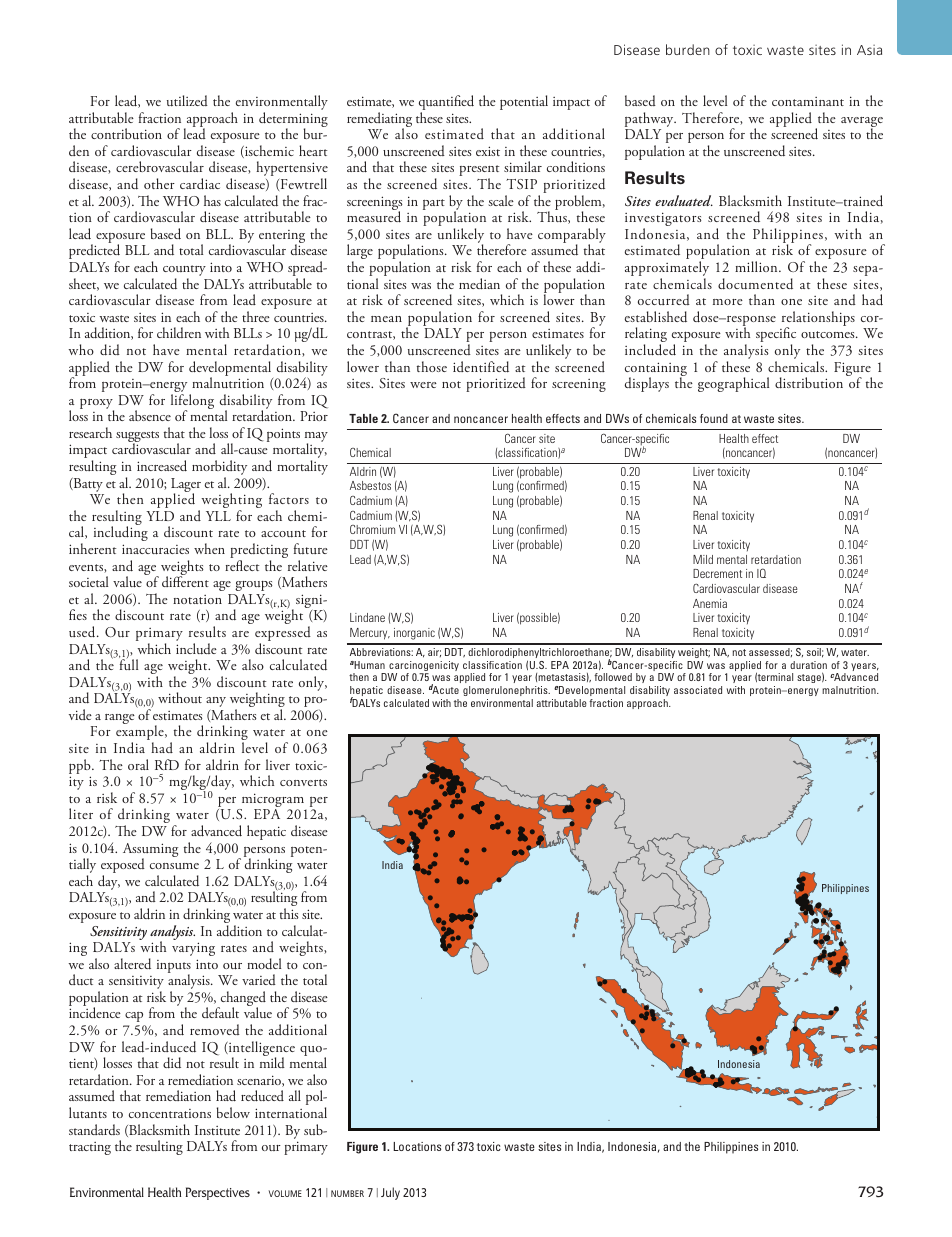 The height and width of the page is (1237, 952). Describe the element at coordinates (446, 104) in the page. I see `quantified` at that location.
